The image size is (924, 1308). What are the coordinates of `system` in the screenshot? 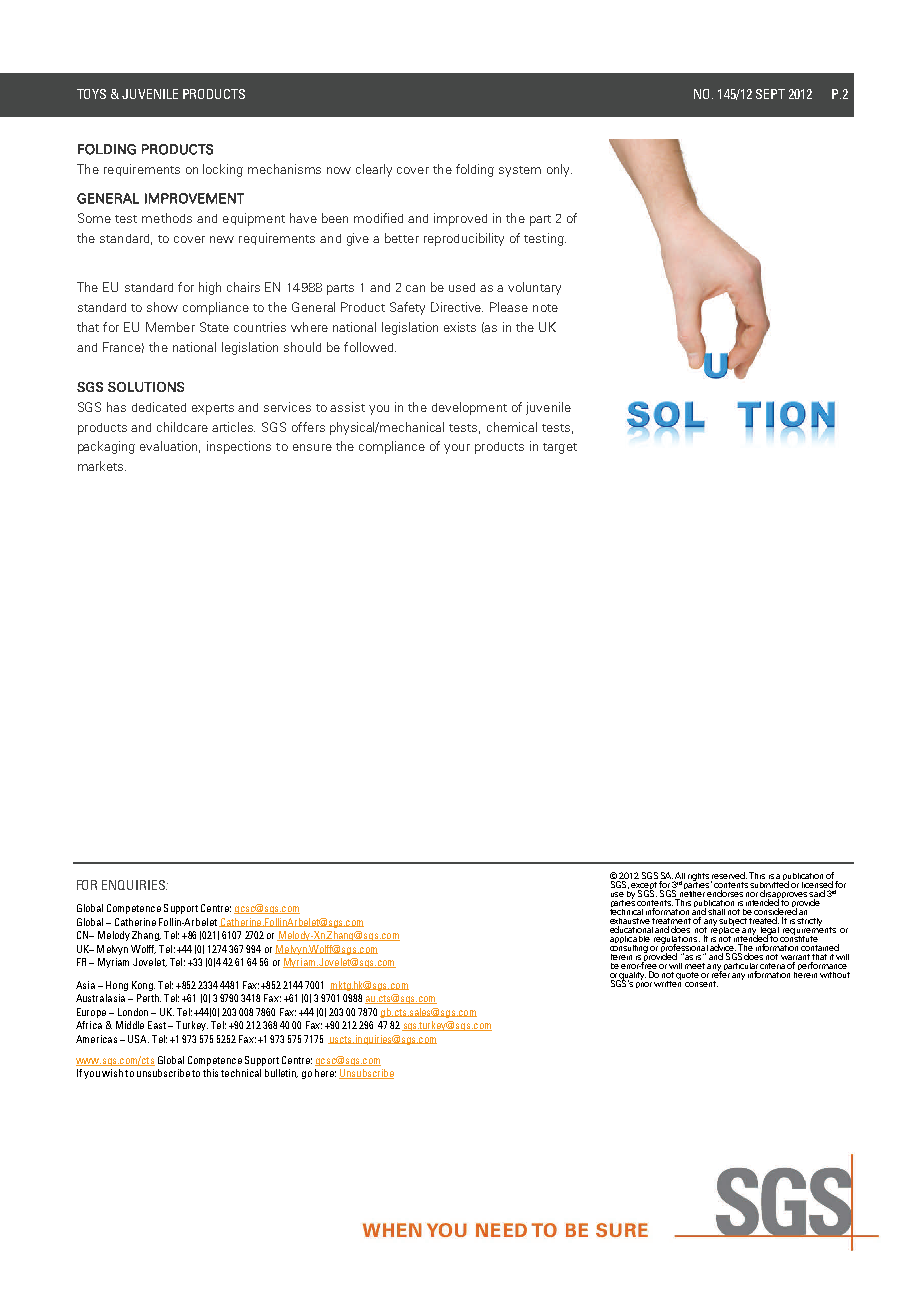 It's located at (520, 171).
